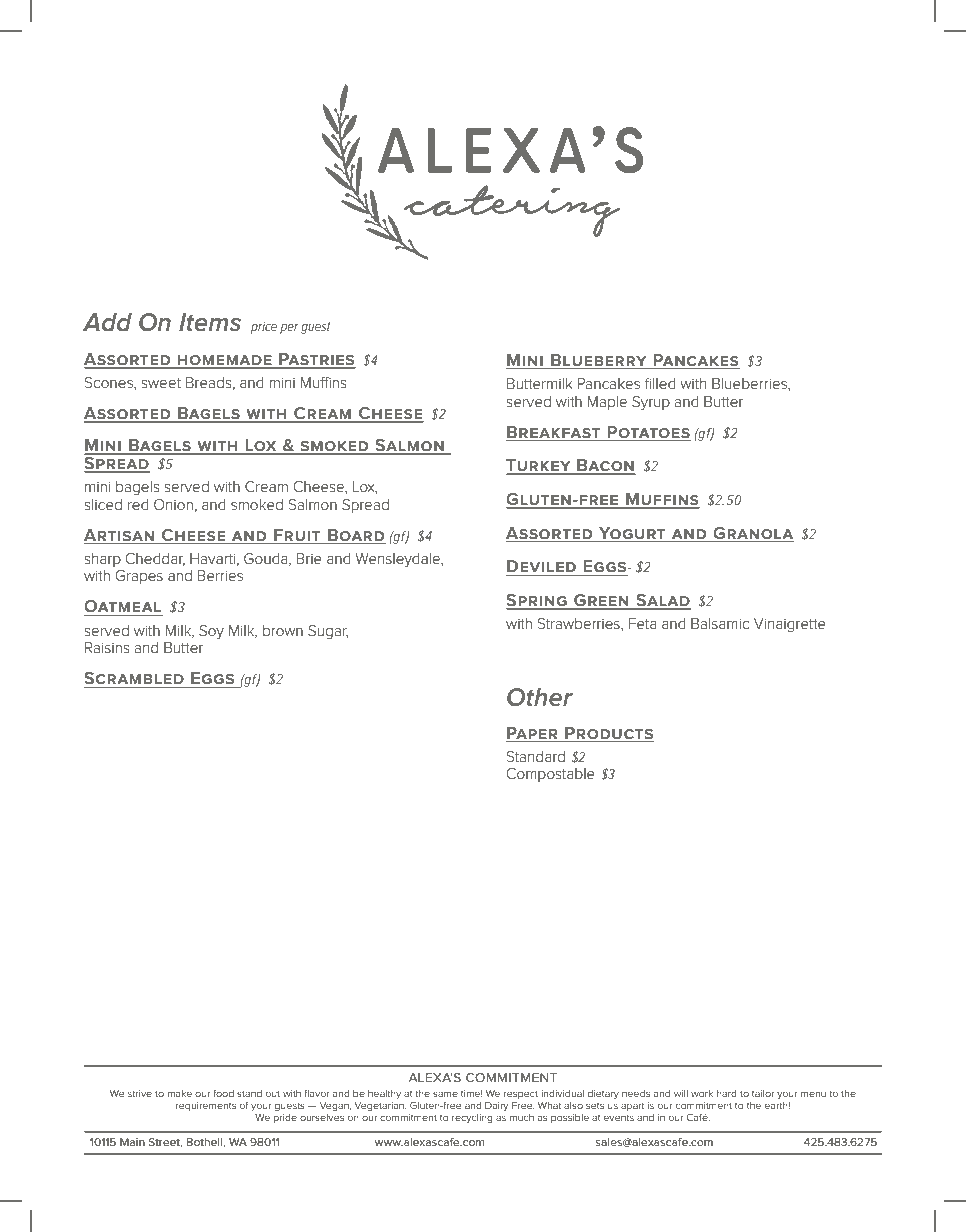 This document has height=1232, width=966. What do you see at coordinates (138, 504) in the document?
I see `red` at bounding box center [138, 504].
